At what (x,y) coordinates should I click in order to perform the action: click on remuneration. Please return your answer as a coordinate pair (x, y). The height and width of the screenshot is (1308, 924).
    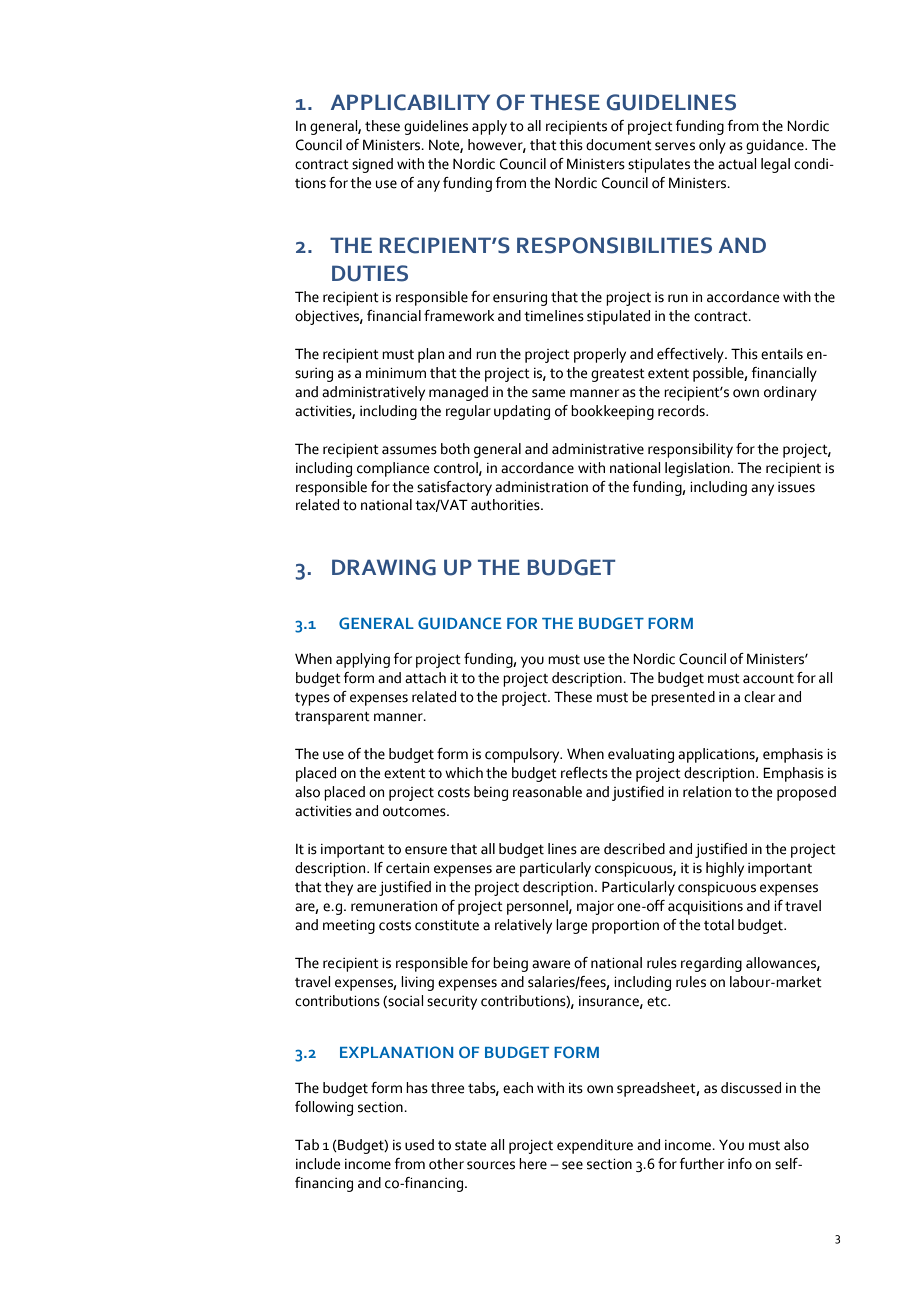
    Looking at the image, I should click on (394, 906).
